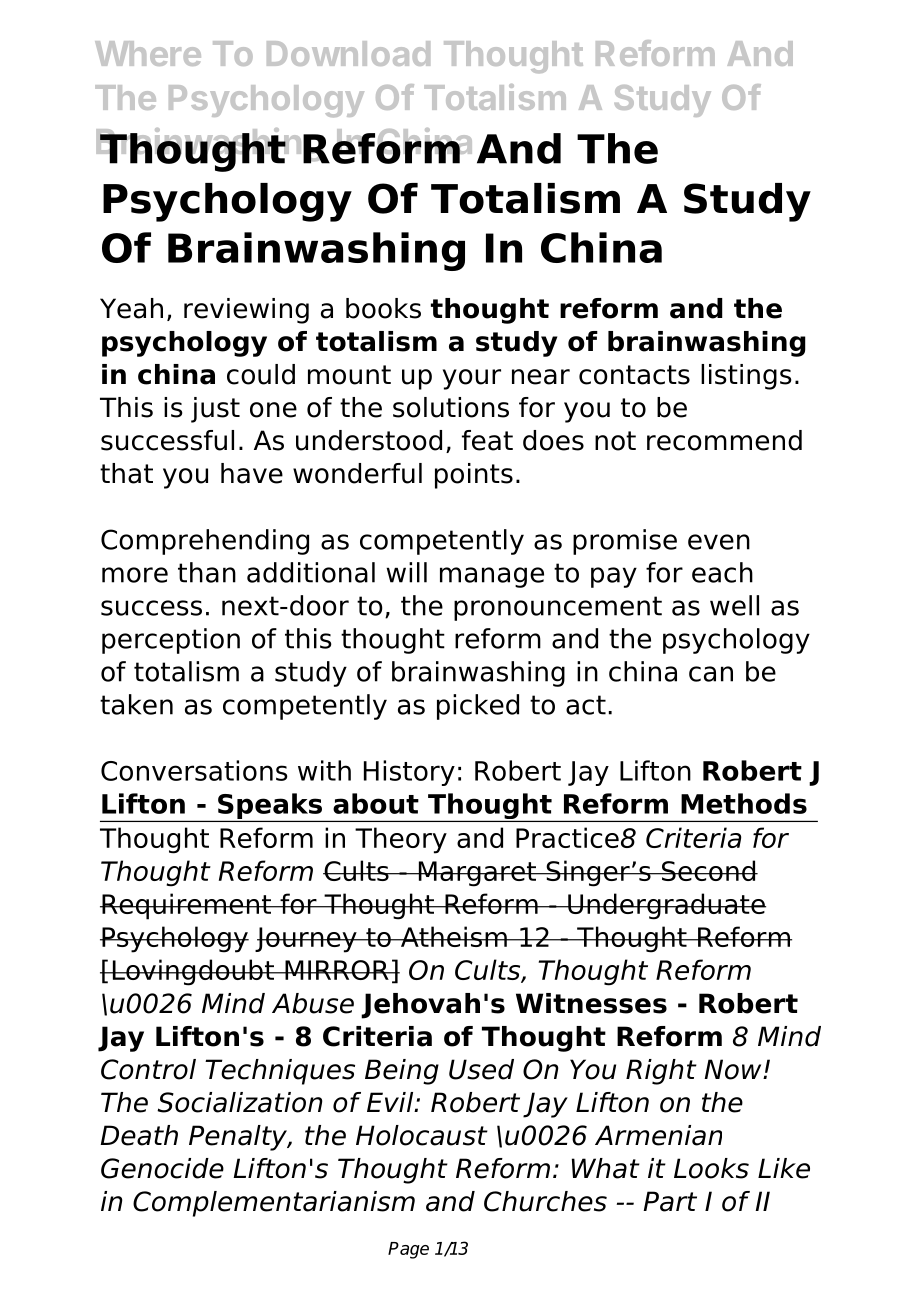  Describe the element at coordinates (148, 53) in the page. I see `Where` at that location.
